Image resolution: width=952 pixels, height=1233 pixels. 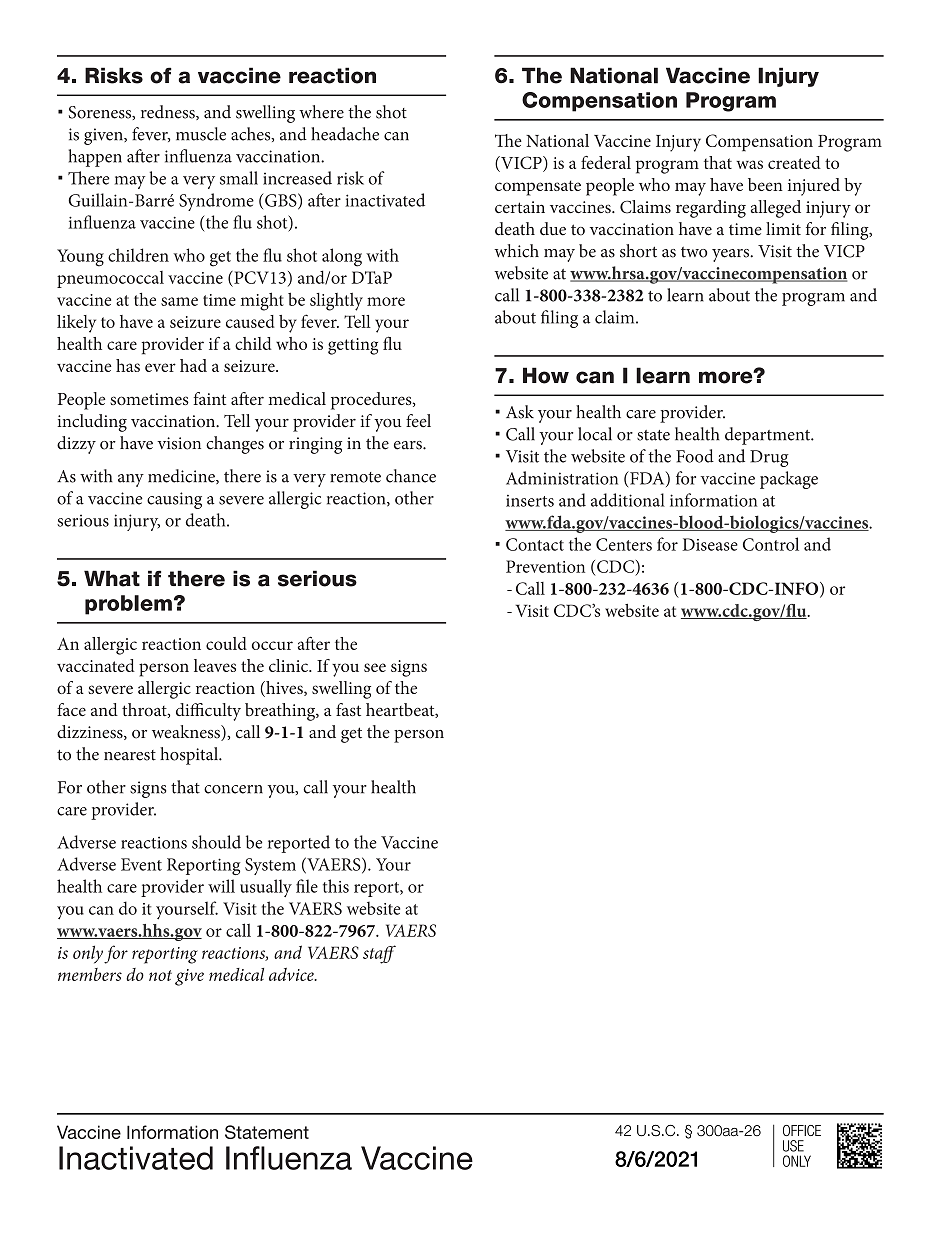 I want to click on Disease, so click(x=710, y=544).
